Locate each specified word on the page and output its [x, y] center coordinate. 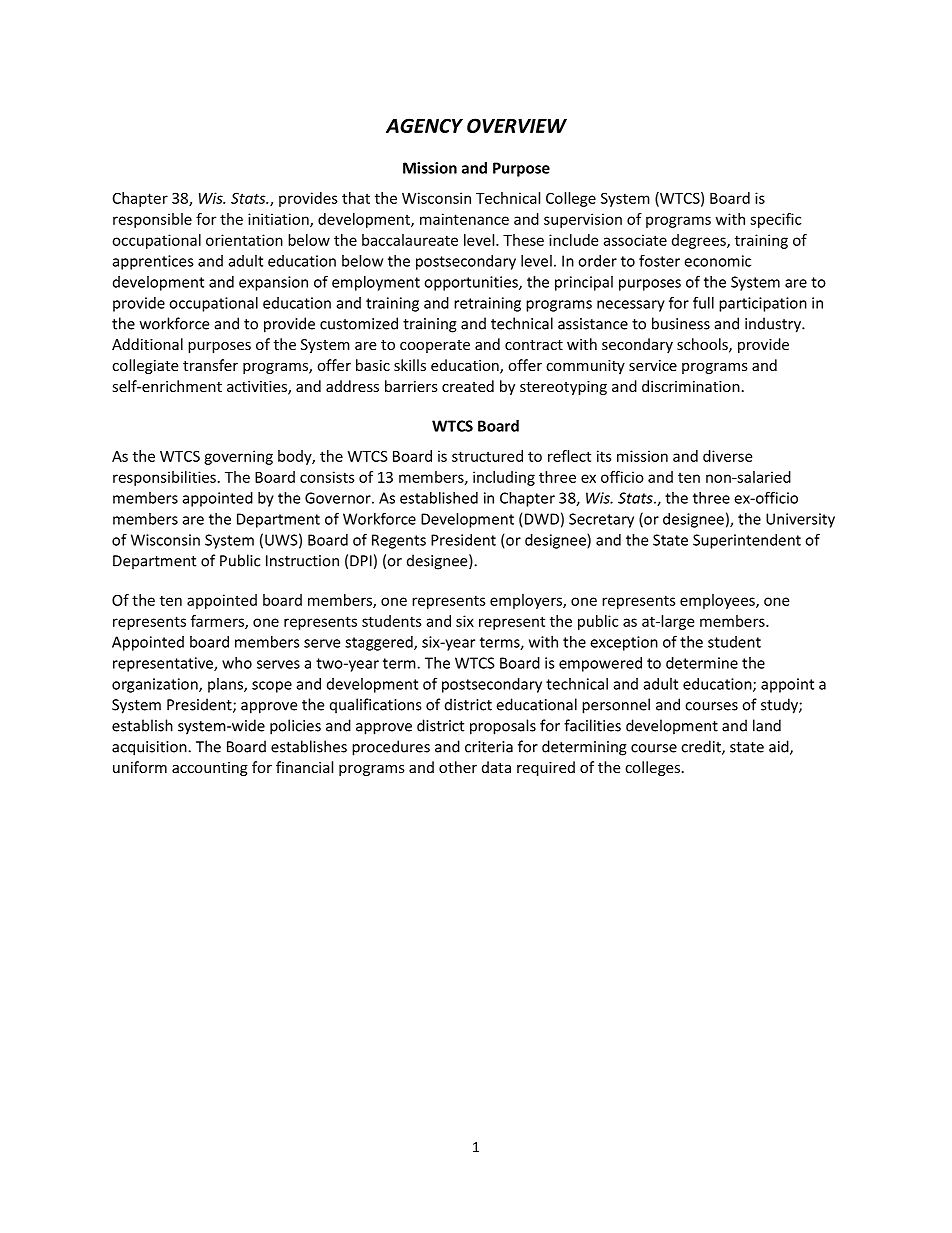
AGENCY [424, 125]
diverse [727, 456]
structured [487, 456]
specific [775, 220]
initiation [279, 220]
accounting [210, 769]
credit [702, 747]
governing [238, 457]
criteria [489, 747]
